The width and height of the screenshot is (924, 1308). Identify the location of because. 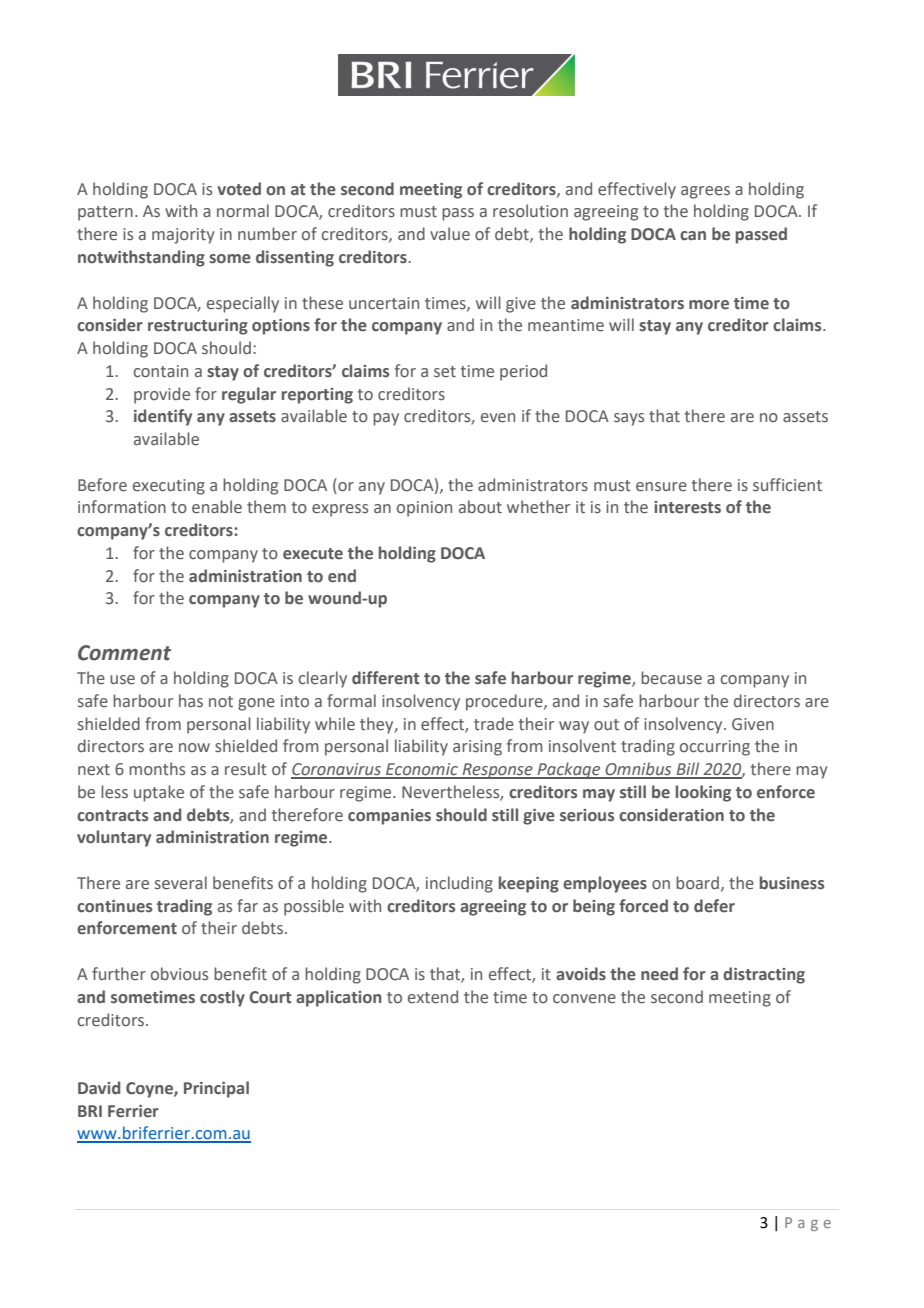
(671, 678).
